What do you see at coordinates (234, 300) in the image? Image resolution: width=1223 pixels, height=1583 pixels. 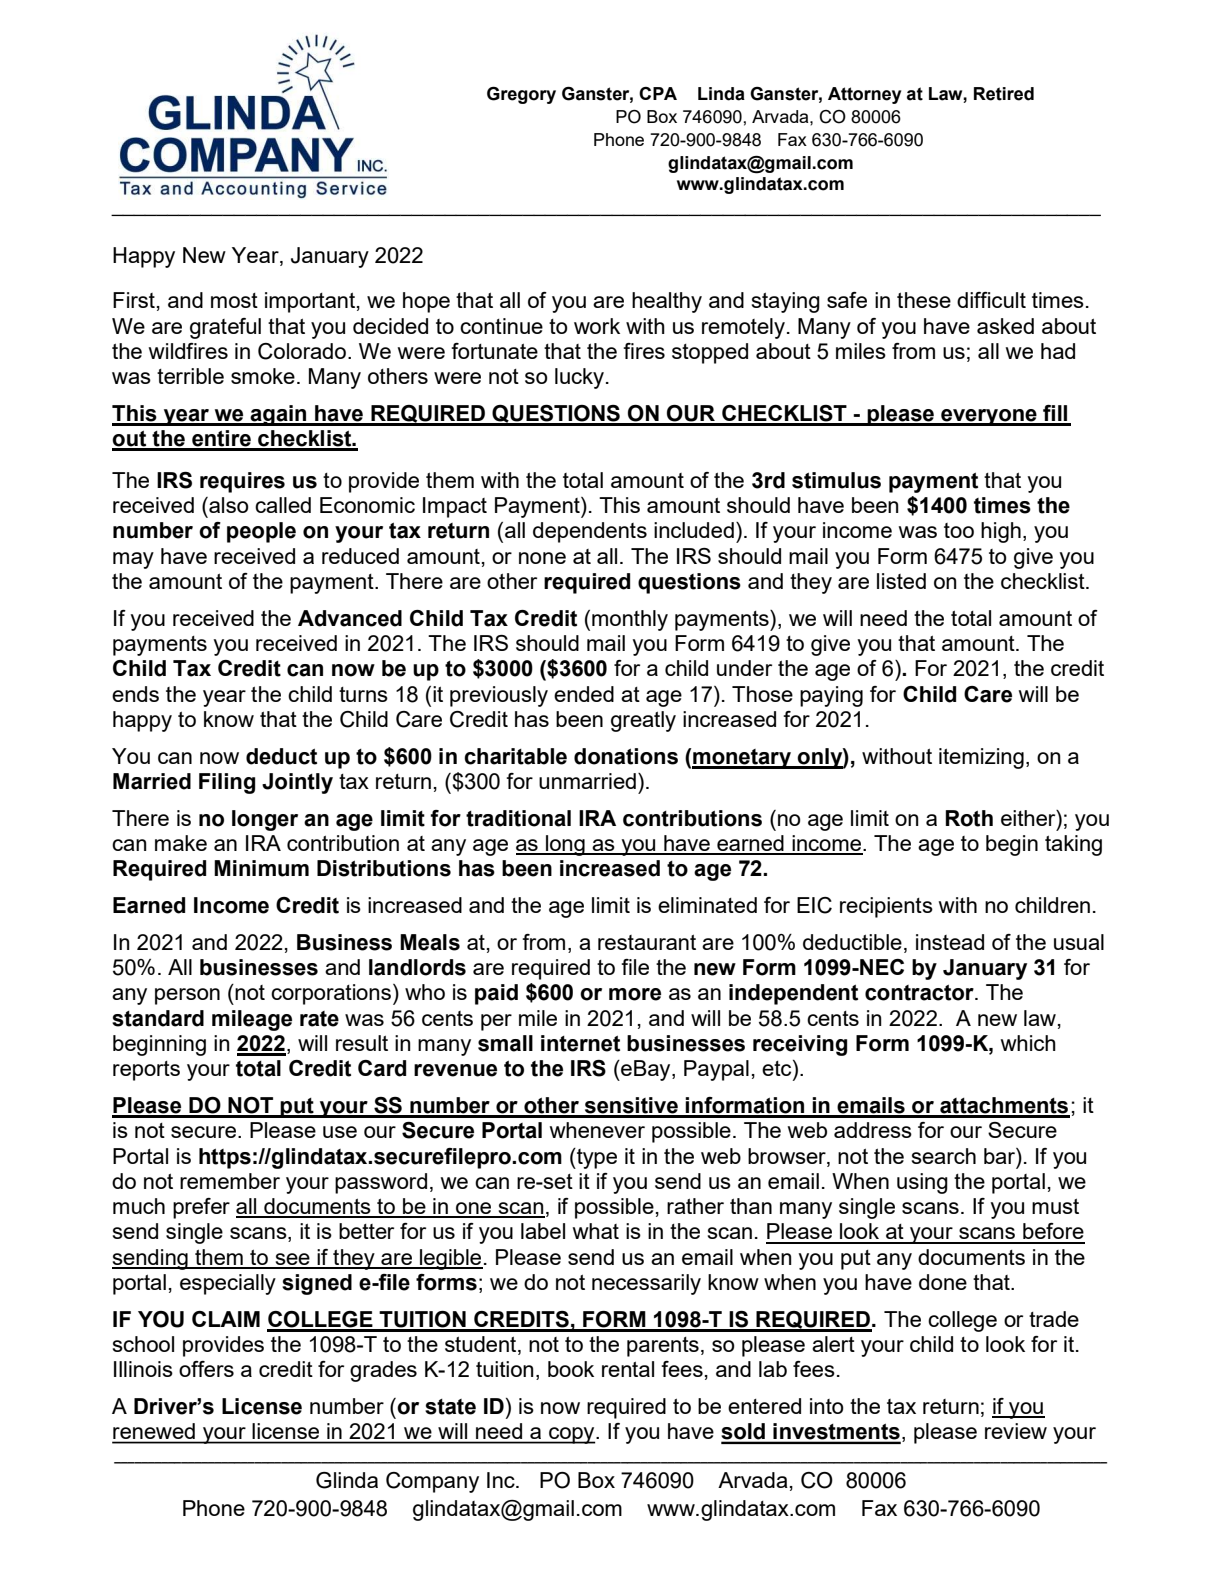 I see `most` at bounding box center [234, 300].
